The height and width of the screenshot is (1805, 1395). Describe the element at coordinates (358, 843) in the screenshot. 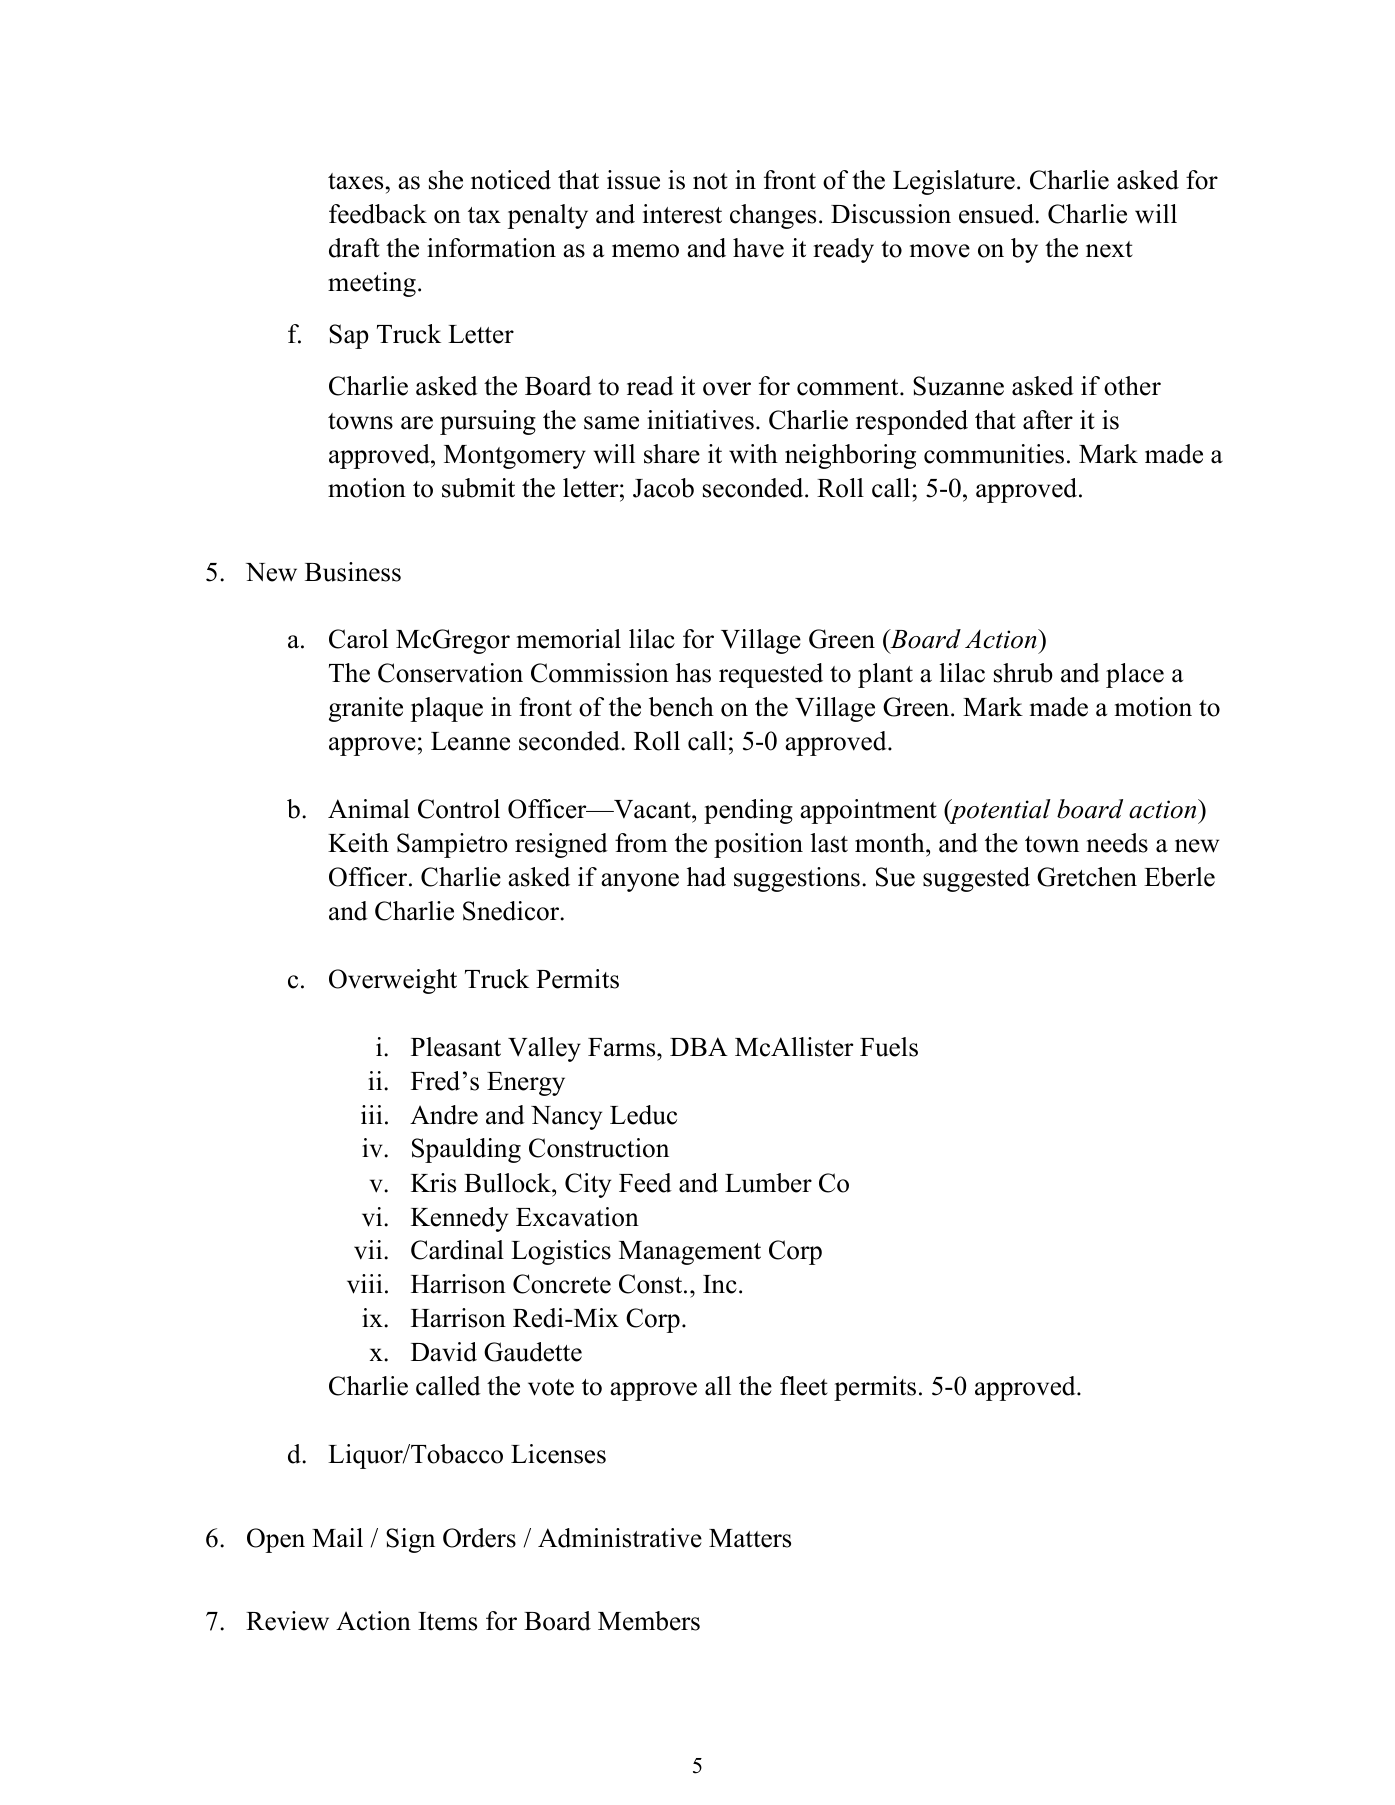

I see `Keith` at that location.
